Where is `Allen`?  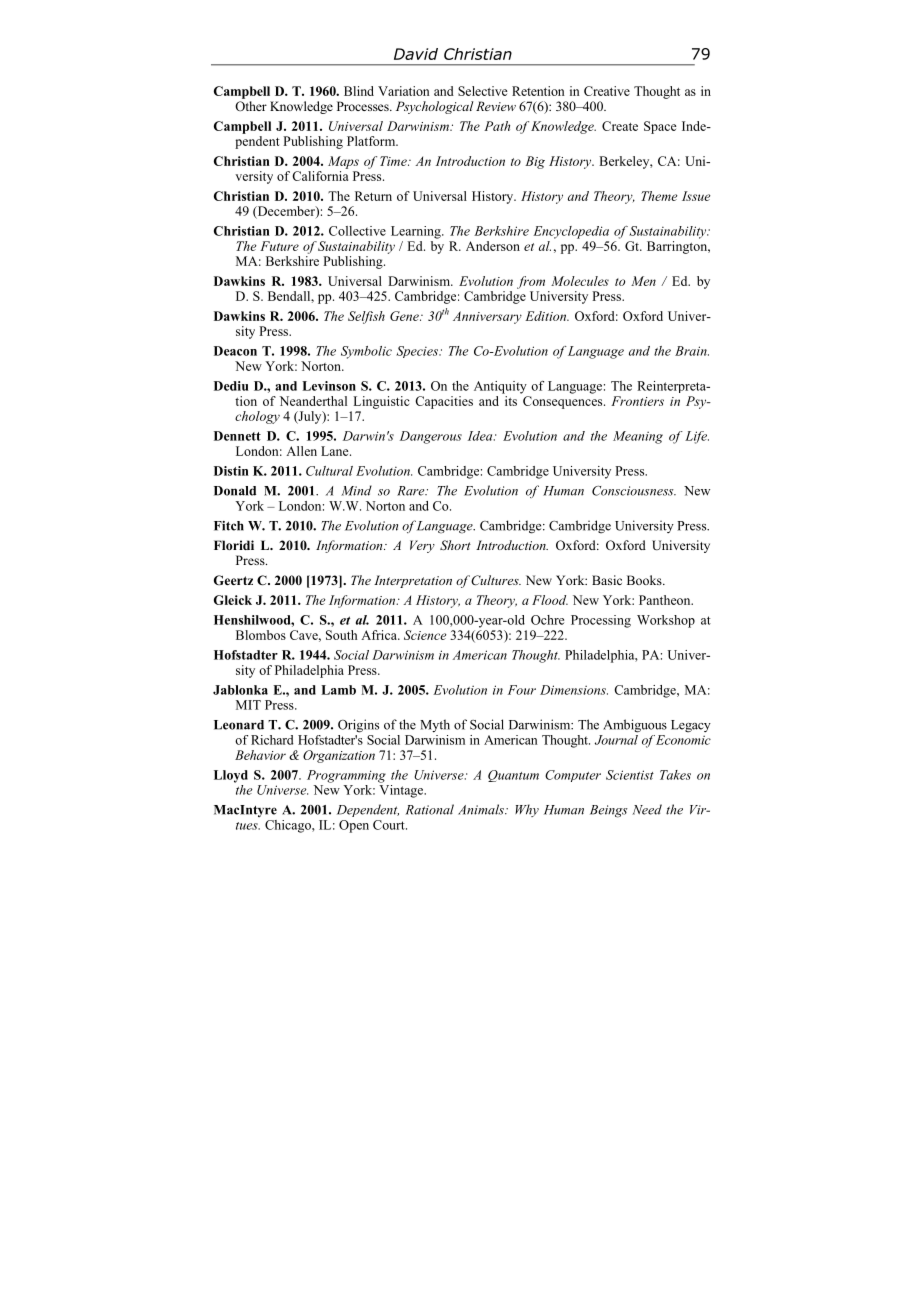
Allen is located at coordinates (301, 451).
